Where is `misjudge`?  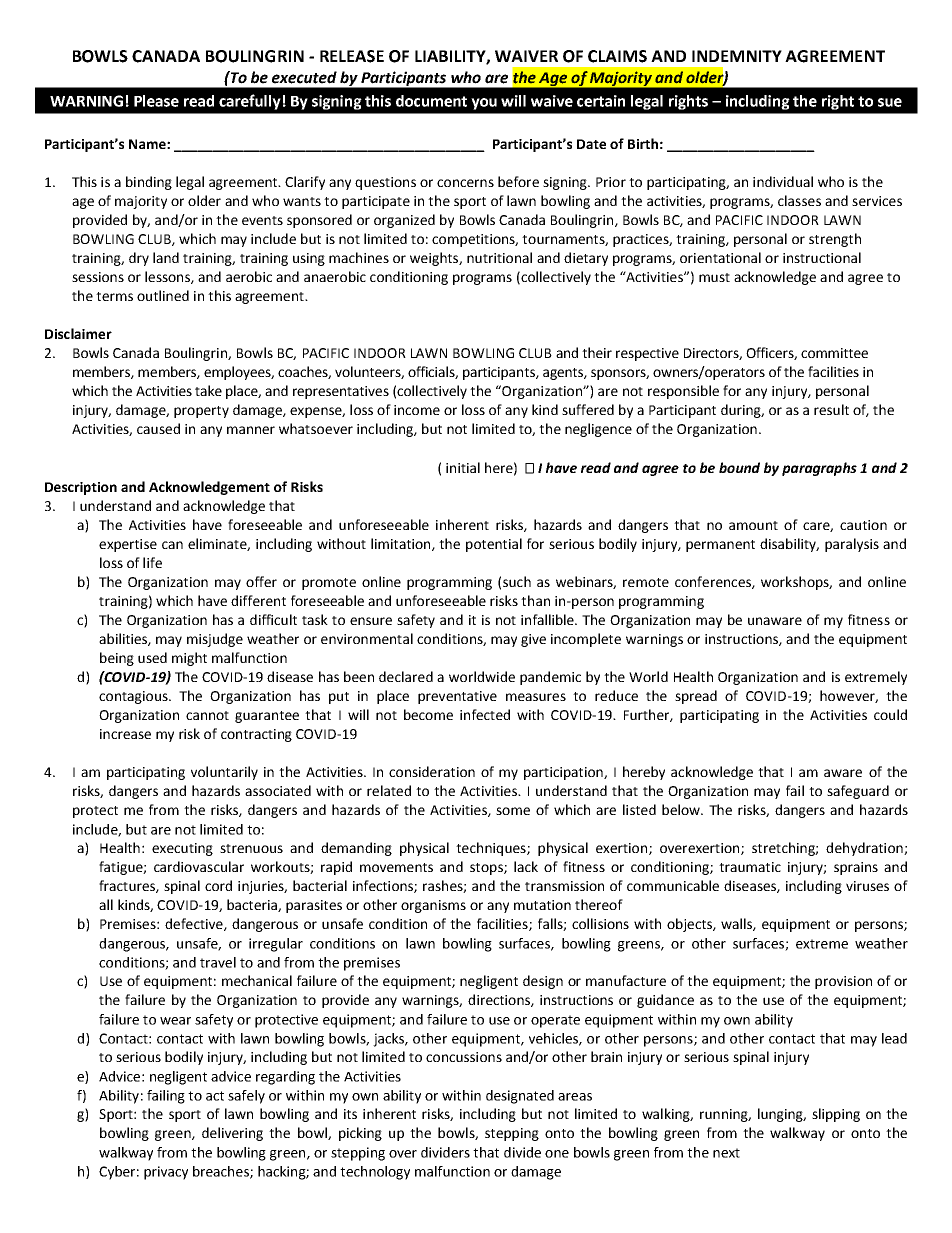
misjudge is located at coordinates (215, 640).
